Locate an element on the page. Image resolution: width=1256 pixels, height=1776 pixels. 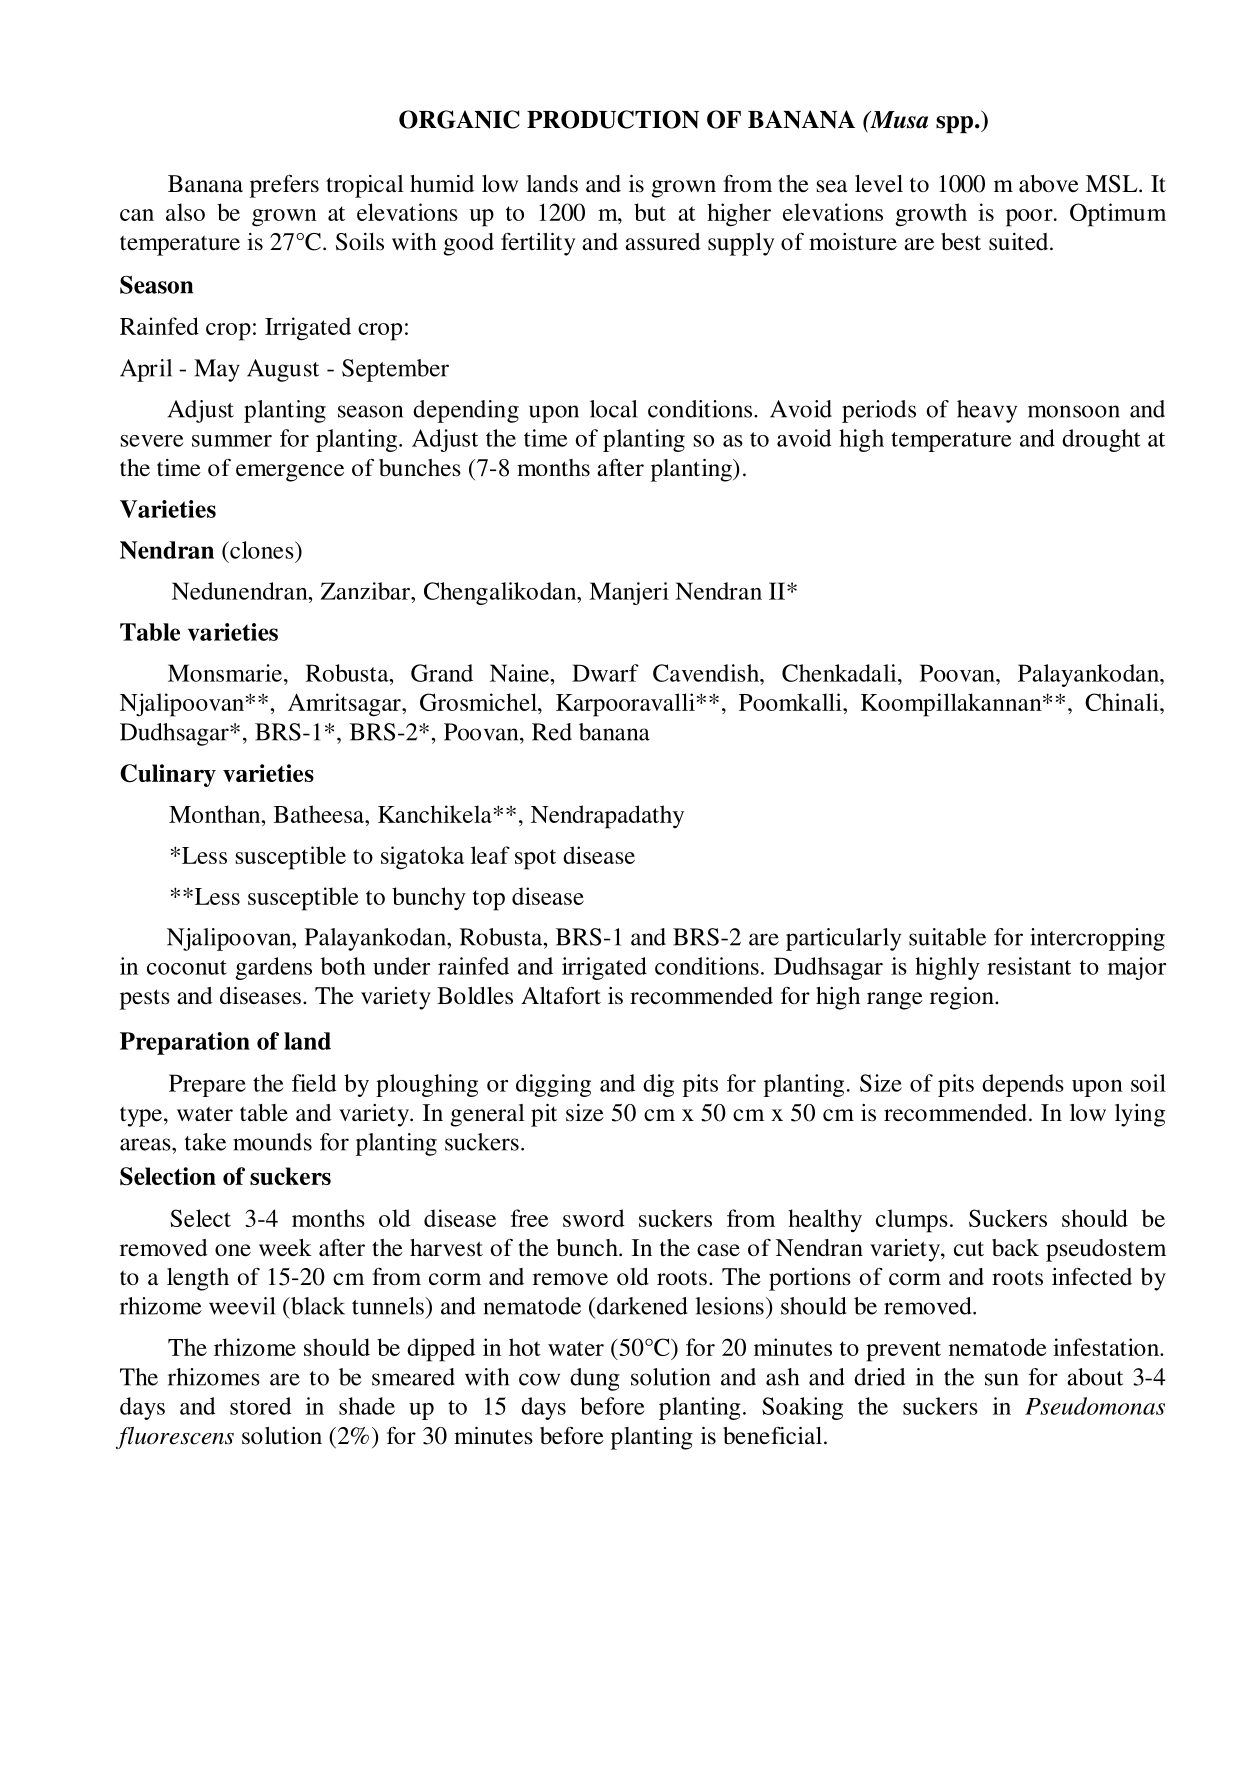
clones is located at coordinates (262, 550).
